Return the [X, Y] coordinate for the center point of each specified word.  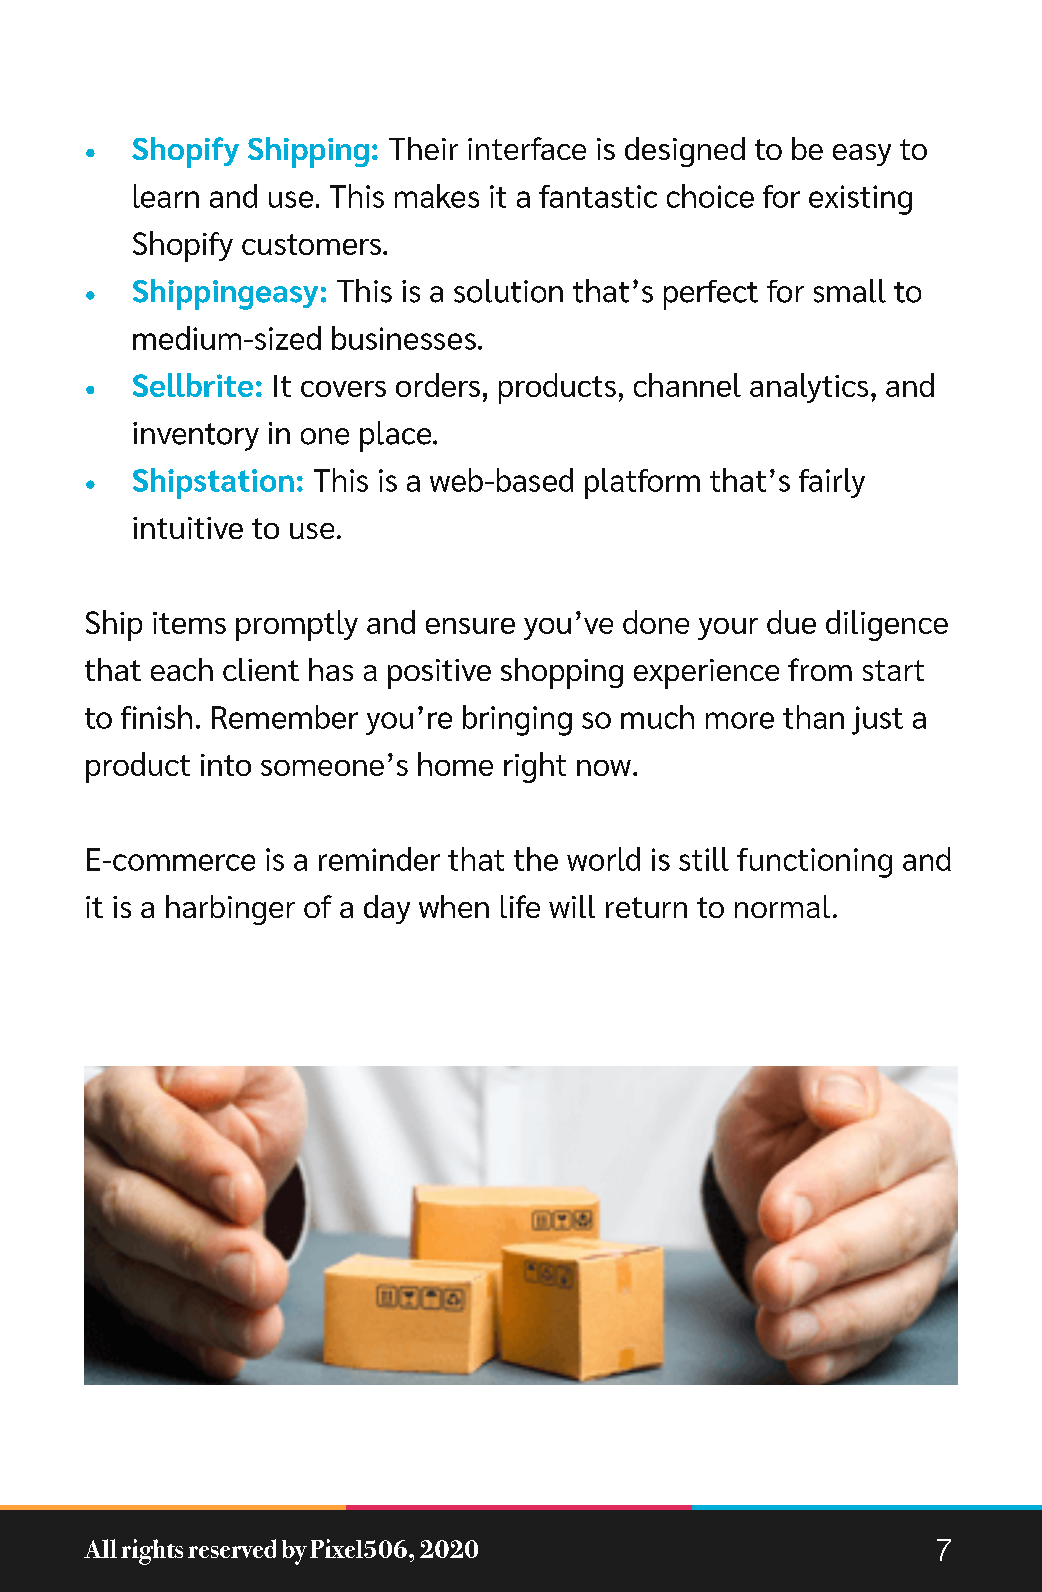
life [520, 906]
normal [782, 906]
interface [527, 148]
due [791, 622]
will [572, 906]
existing [860, 200]
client [261, 669]
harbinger [230, 910]
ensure [470, 626]
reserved [232, 1548]
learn [166, 196]
